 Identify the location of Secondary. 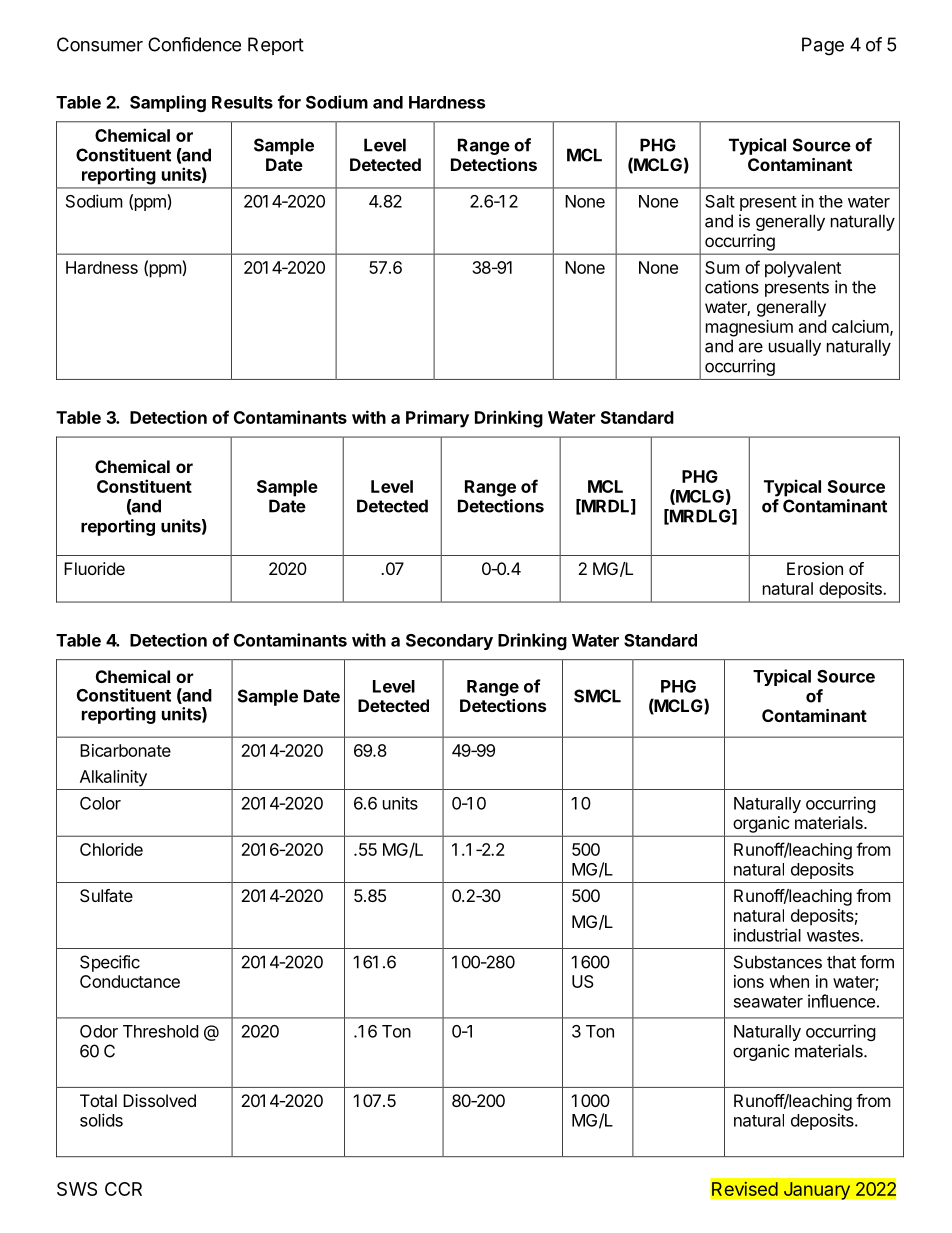
(449, 642).
